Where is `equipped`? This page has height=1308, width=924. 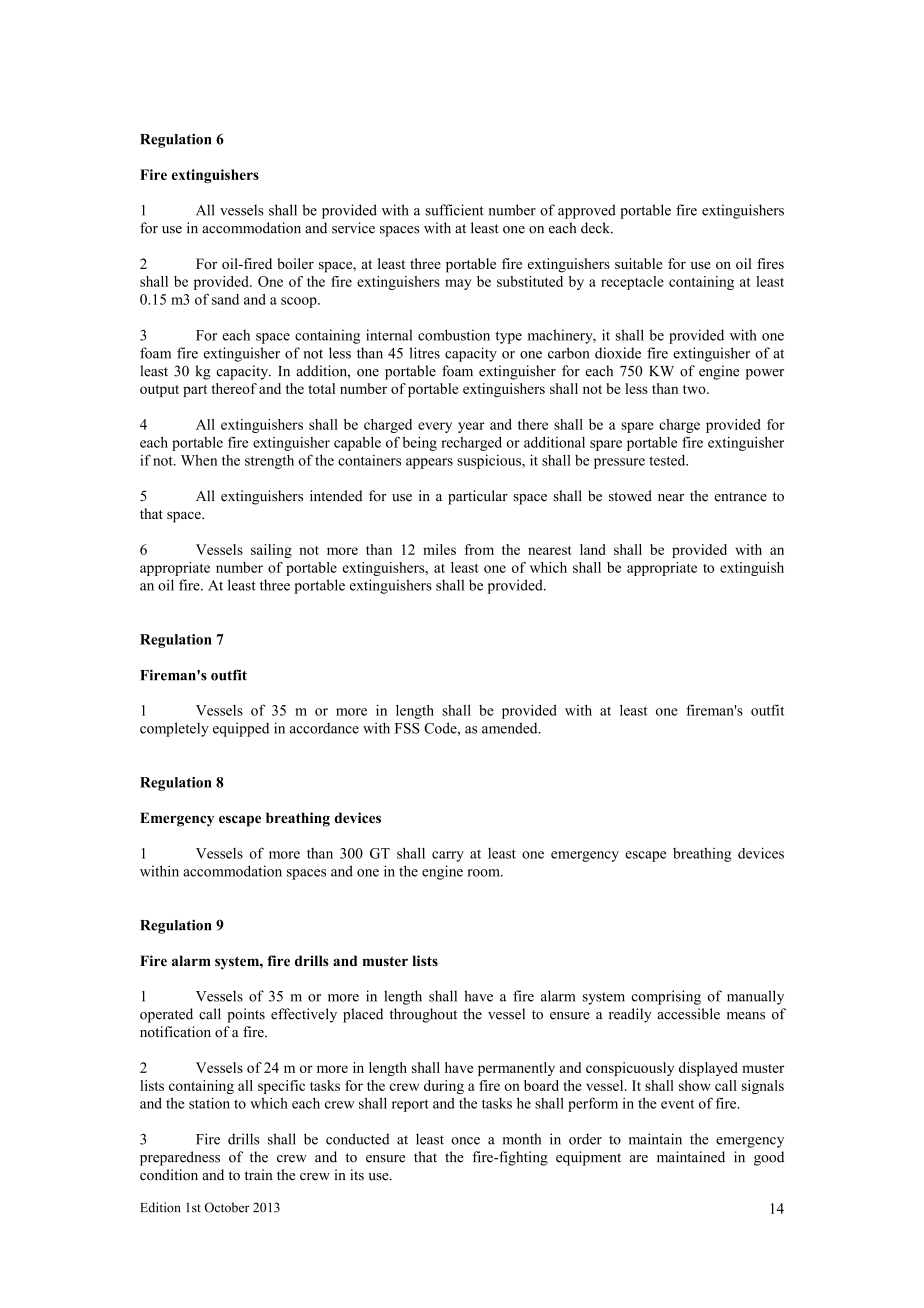
equipped is located at coordinates (241, 729).
